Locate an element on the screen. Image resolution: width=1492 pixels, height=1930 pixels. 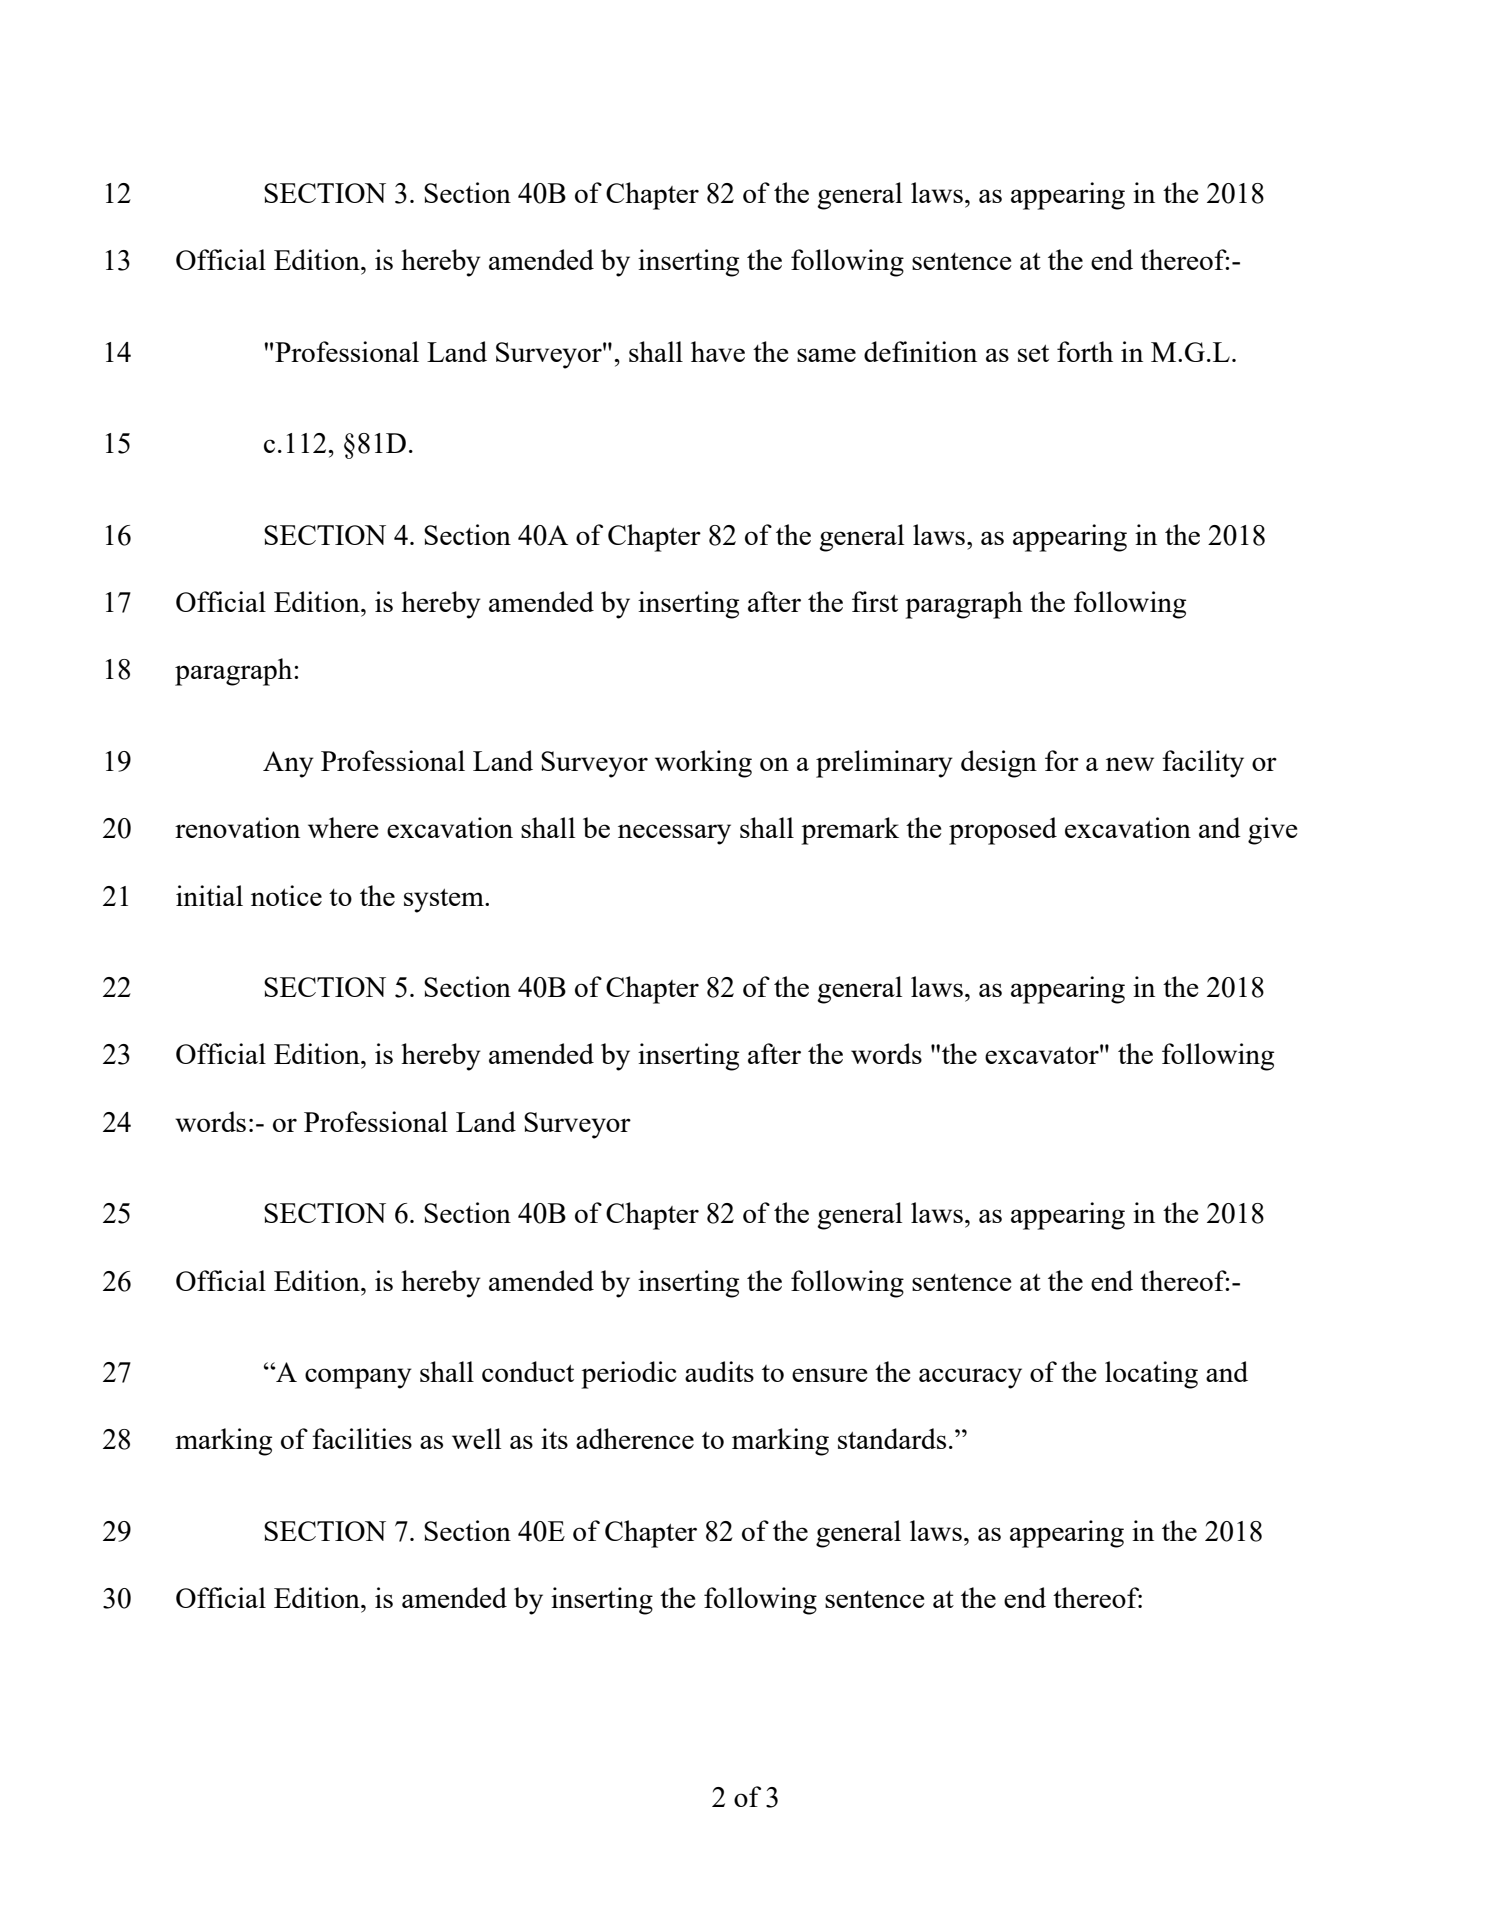
notice is located at coordinates (286, 895).
